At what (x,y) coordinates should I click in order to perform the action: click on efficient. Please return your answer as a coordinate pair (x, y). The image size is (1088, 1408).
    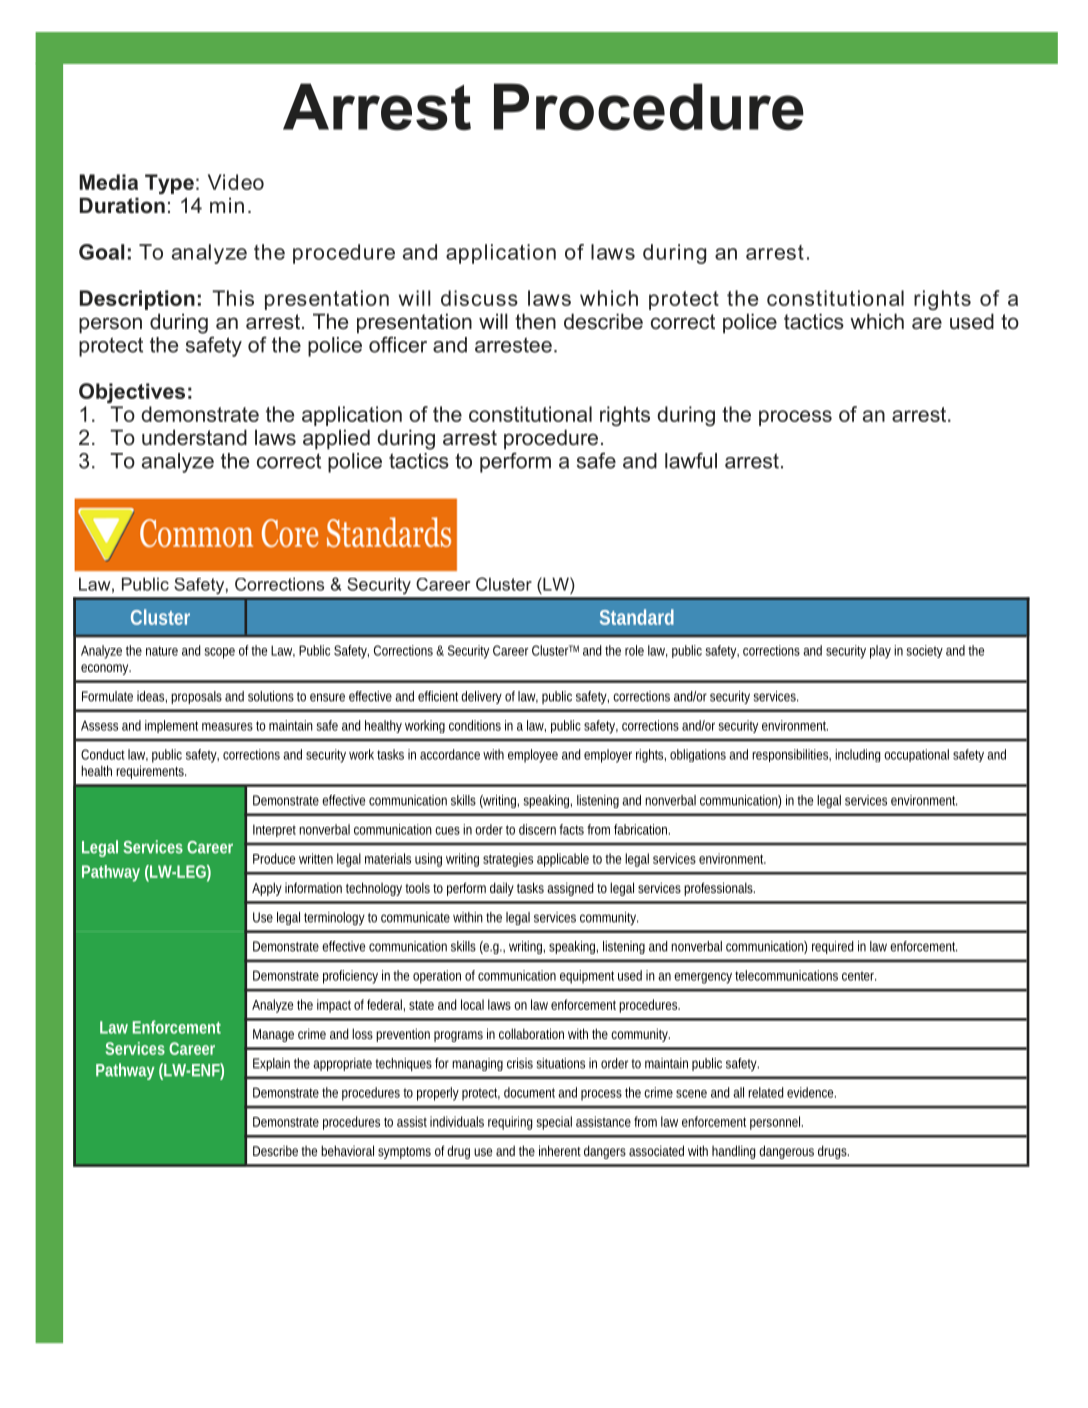
    Looking at the image, I should click on (440, 696).
